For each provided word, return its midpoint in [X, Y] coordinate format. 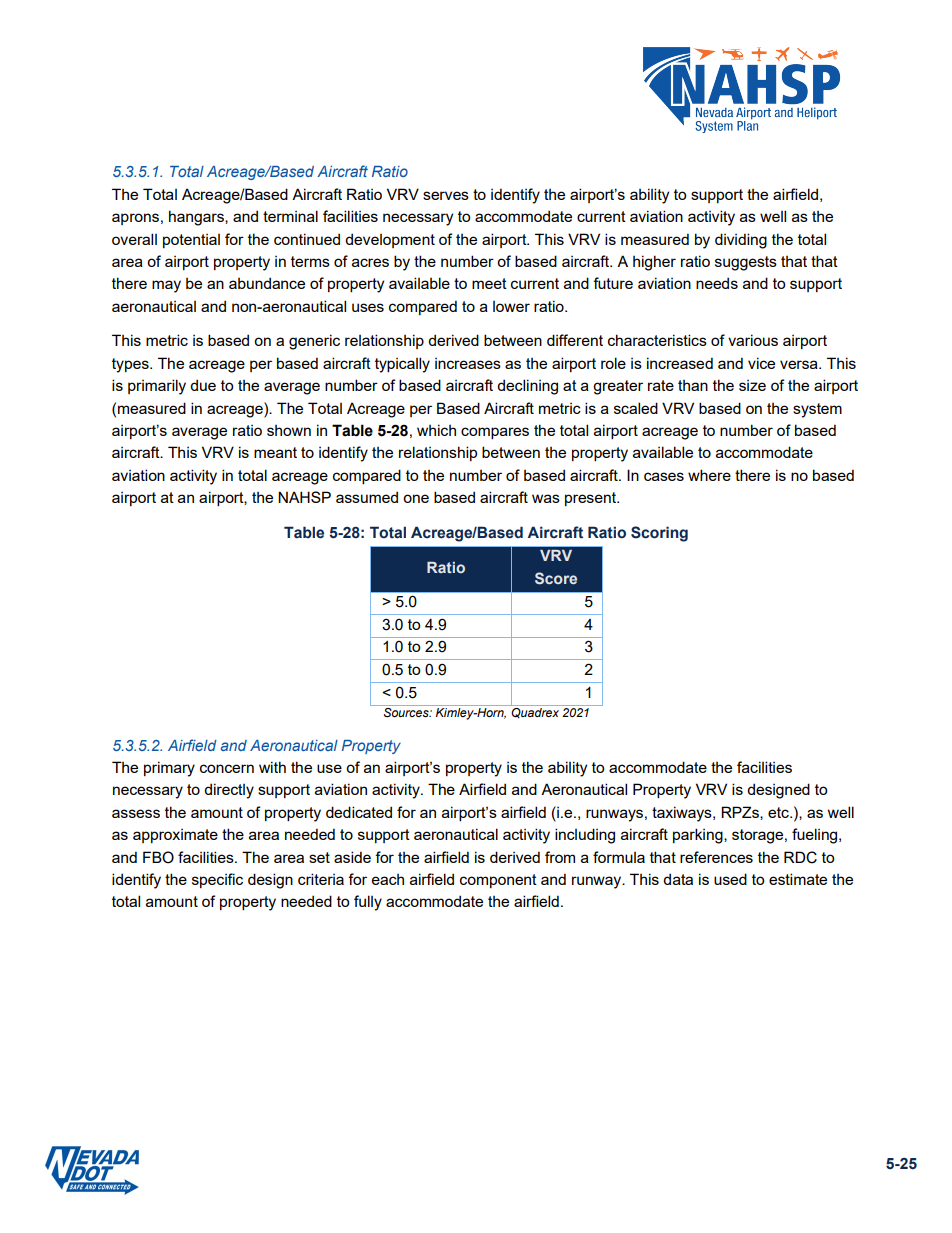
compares [495, 433]
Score [556, 578]
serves [446, 195]
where [709, 475]
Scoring [659, 534]
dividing [741, 241]
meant [275, 452]
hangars [197, 218]
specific [217, 880]
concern [227, 768]
